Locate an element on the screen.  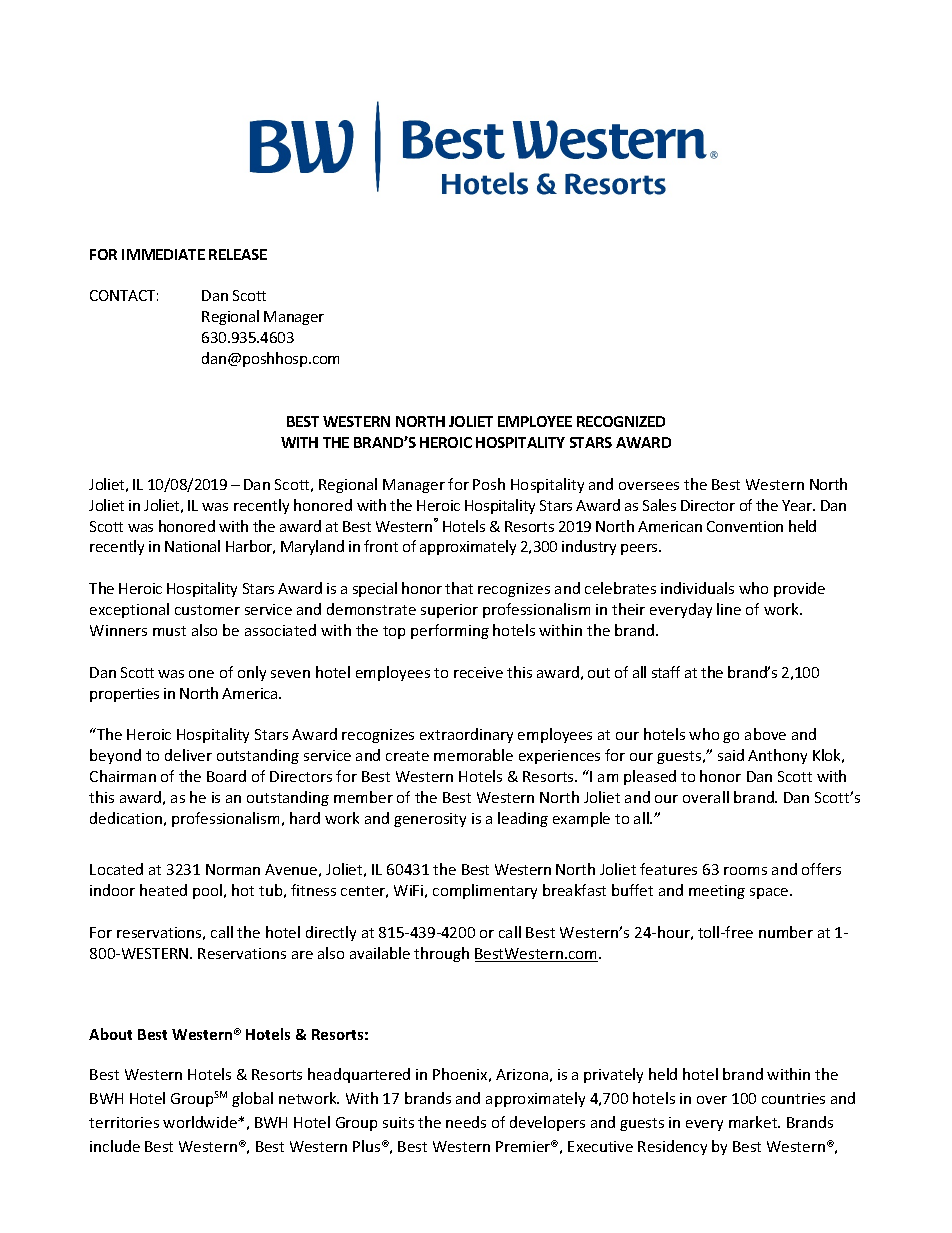
meeting is located at coordinates (717, 892).
